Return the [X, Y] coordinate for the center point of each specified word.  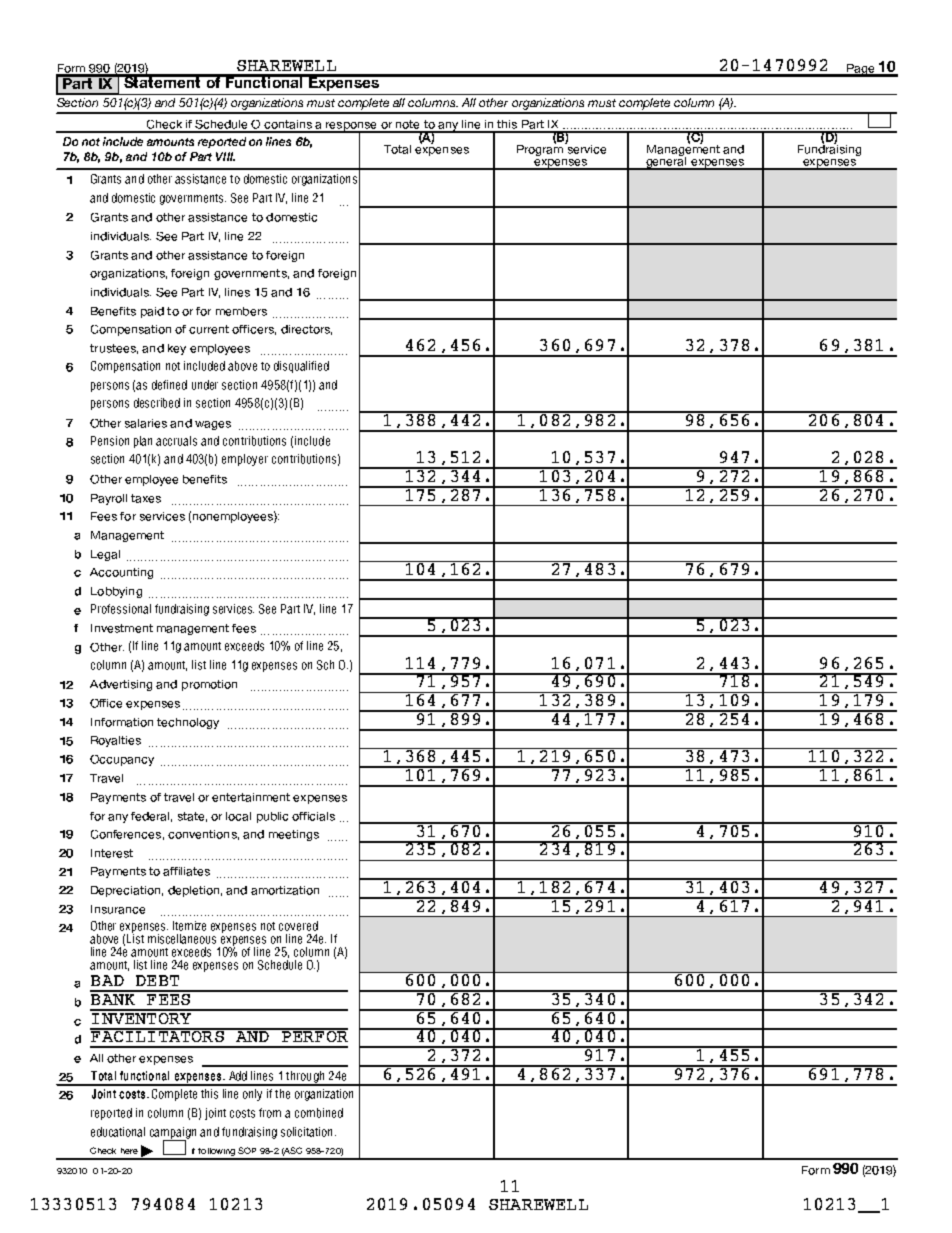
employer [245, 460]
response [352, 127]
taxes [146, 498]
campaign [173, 1134]
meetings [294, 835]
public [272, 817]
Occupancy [122, 760]
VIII [225, 156]
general [666, 162]
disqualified [301, 367]
